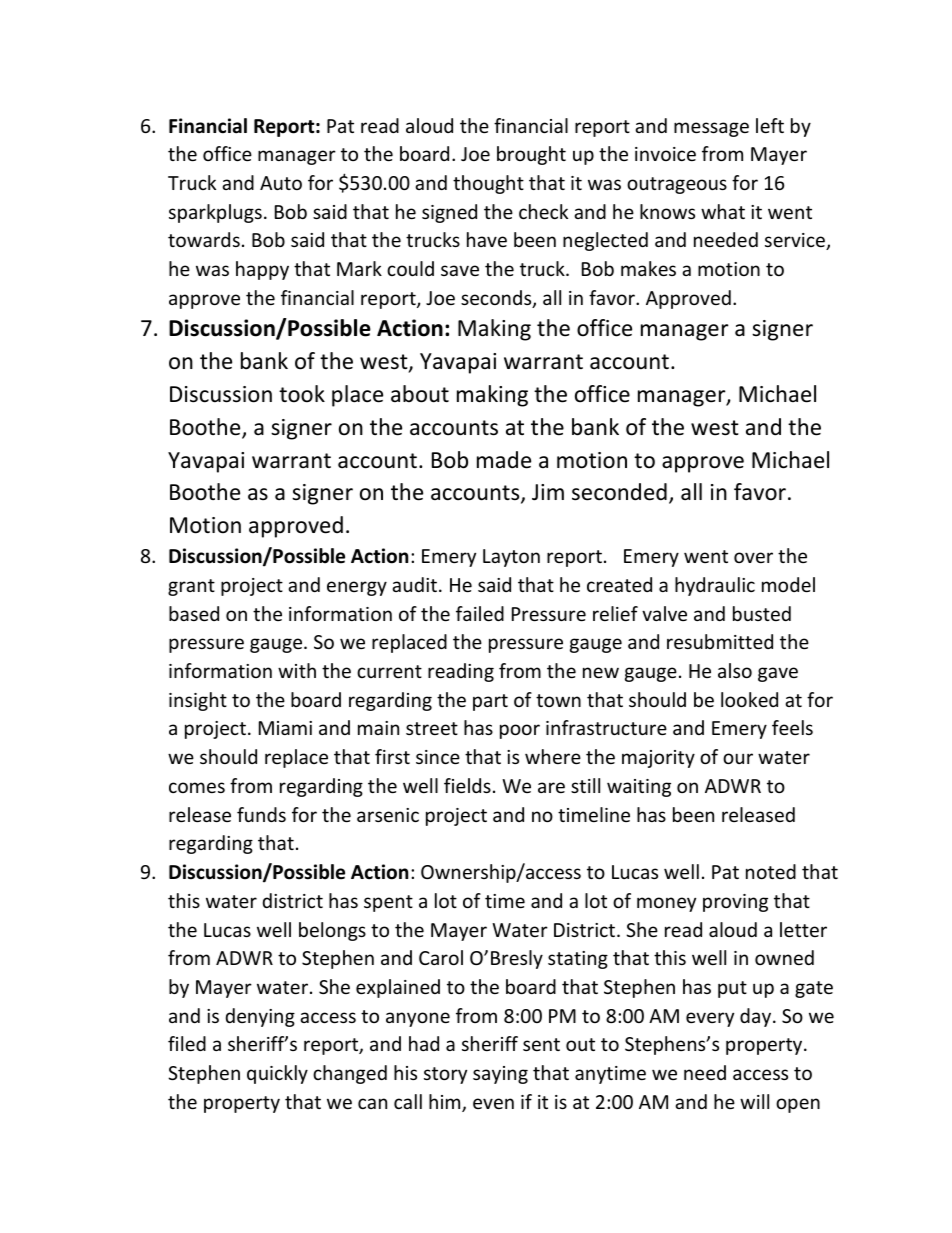 This screenshot has width=952, height=1233. What do you see at coordinates (648, 268) in the screenshot?
I see `makes` at bounding box center [648, 268].
